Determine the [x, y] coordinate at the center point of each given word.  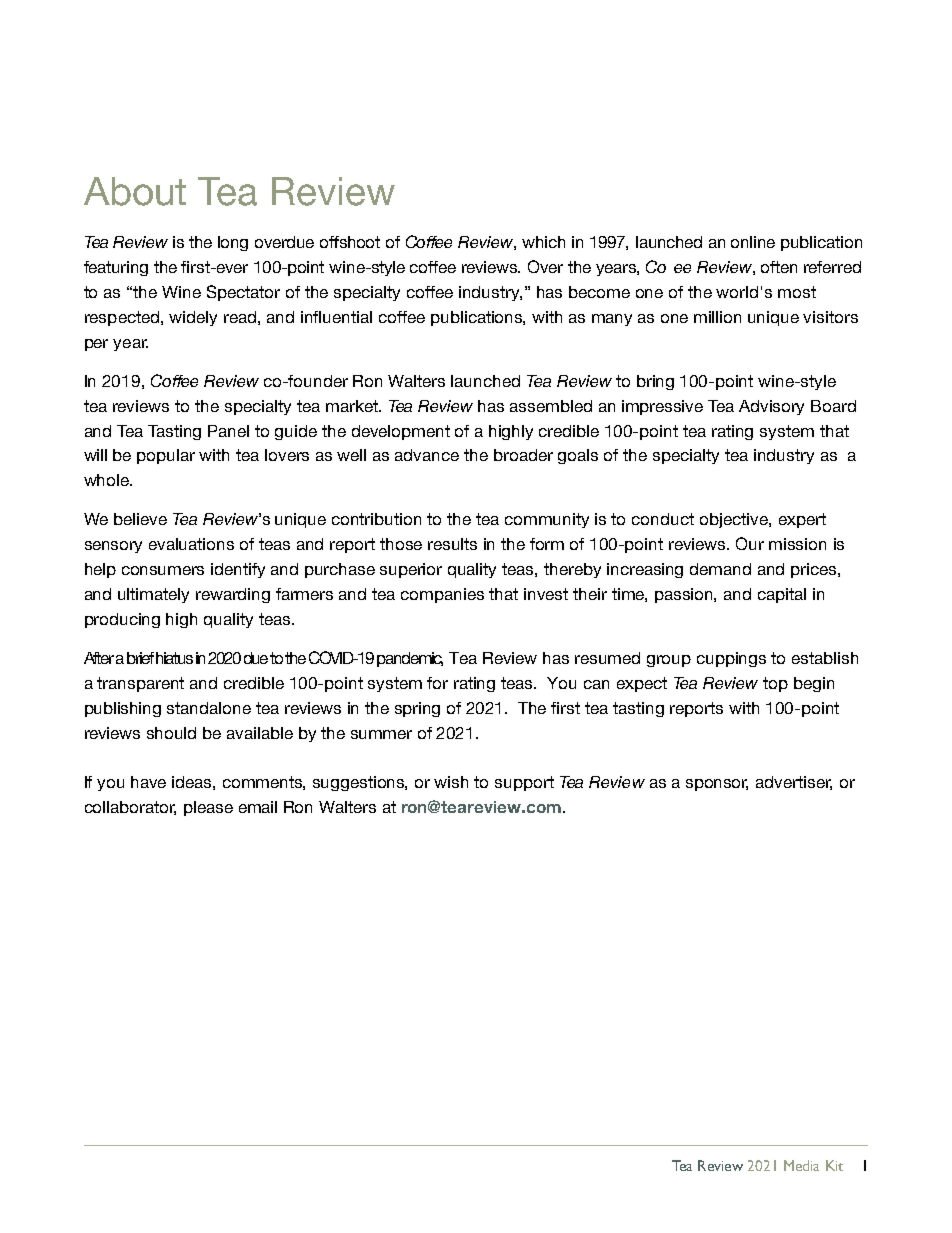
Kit [834, 1165]
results [452, 544]
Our [750, 543]
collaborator [130, 808]
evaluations [191, 544]
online [753, 242]
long [233, 243]
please [208, 808]
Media [801, 1165]
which [543, 242]
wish [451, 782]
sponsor [717, 785]
